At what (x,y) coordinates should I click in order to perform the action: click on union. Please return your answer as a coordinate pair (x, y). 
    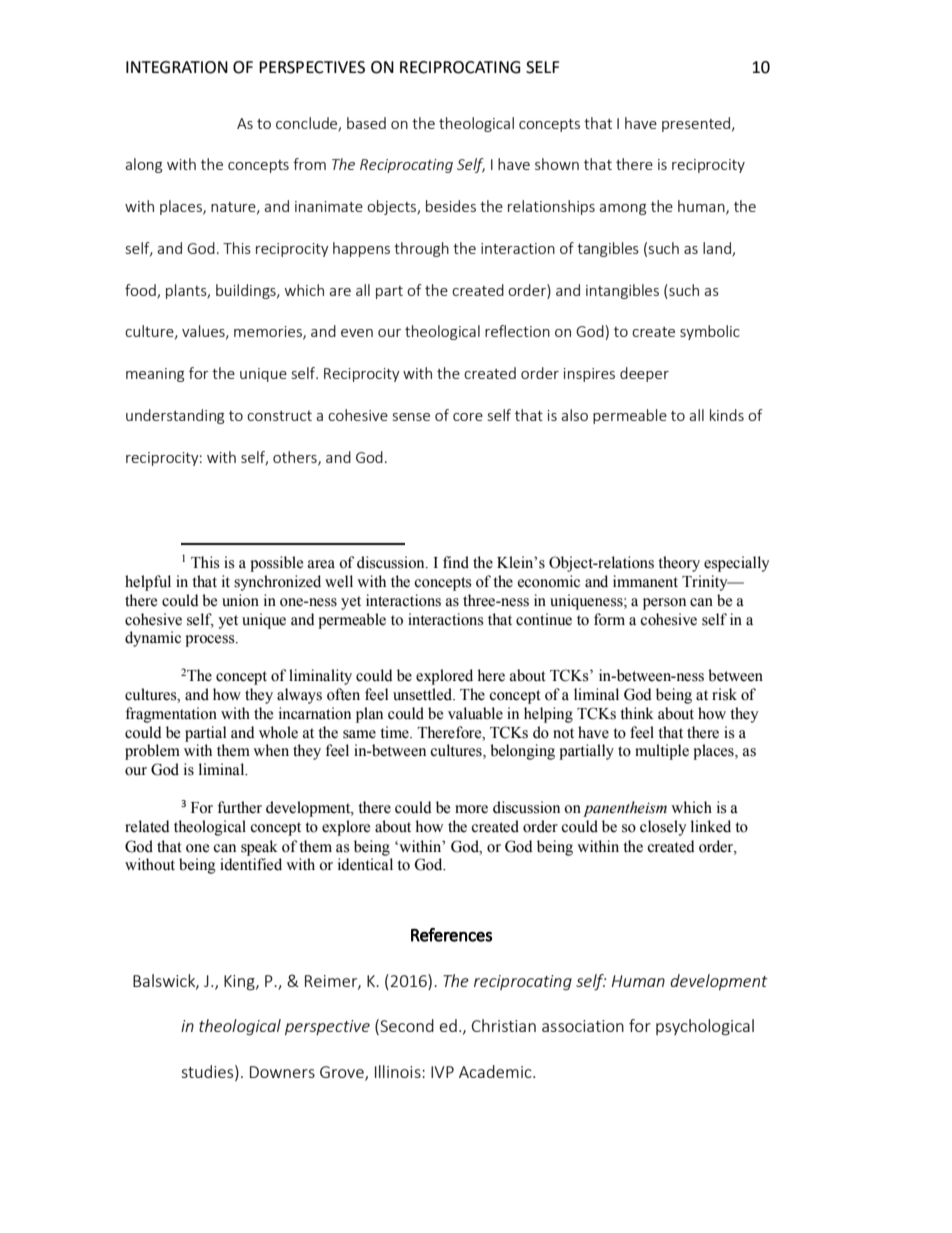
    Looking at the image, I should click on (240, 600).
